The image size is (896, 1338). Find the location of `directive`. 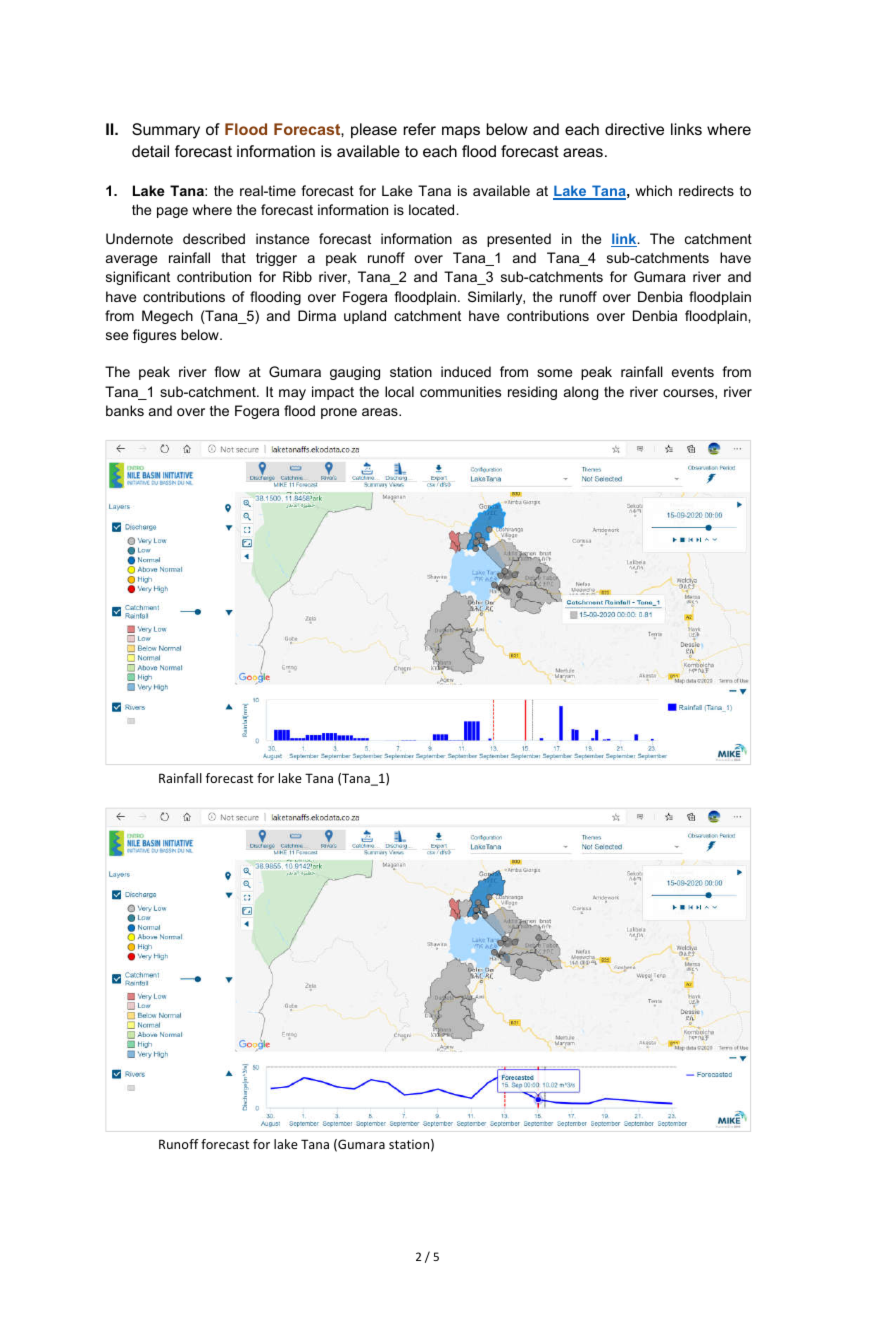

directive is located at coordinates (634, 129).
